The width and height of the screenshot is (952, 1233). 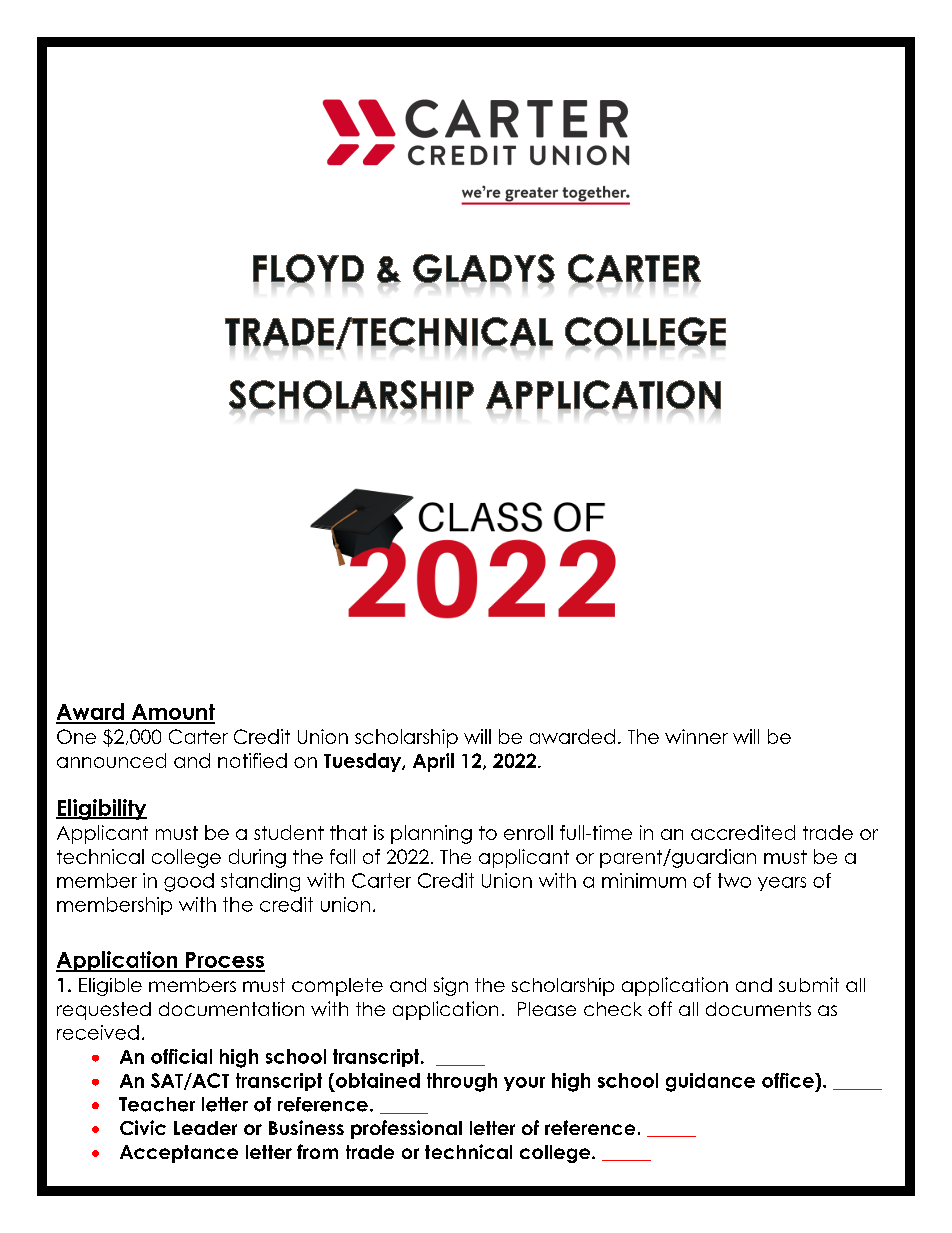 I want to click on official, so click(x=181, y=1056).
